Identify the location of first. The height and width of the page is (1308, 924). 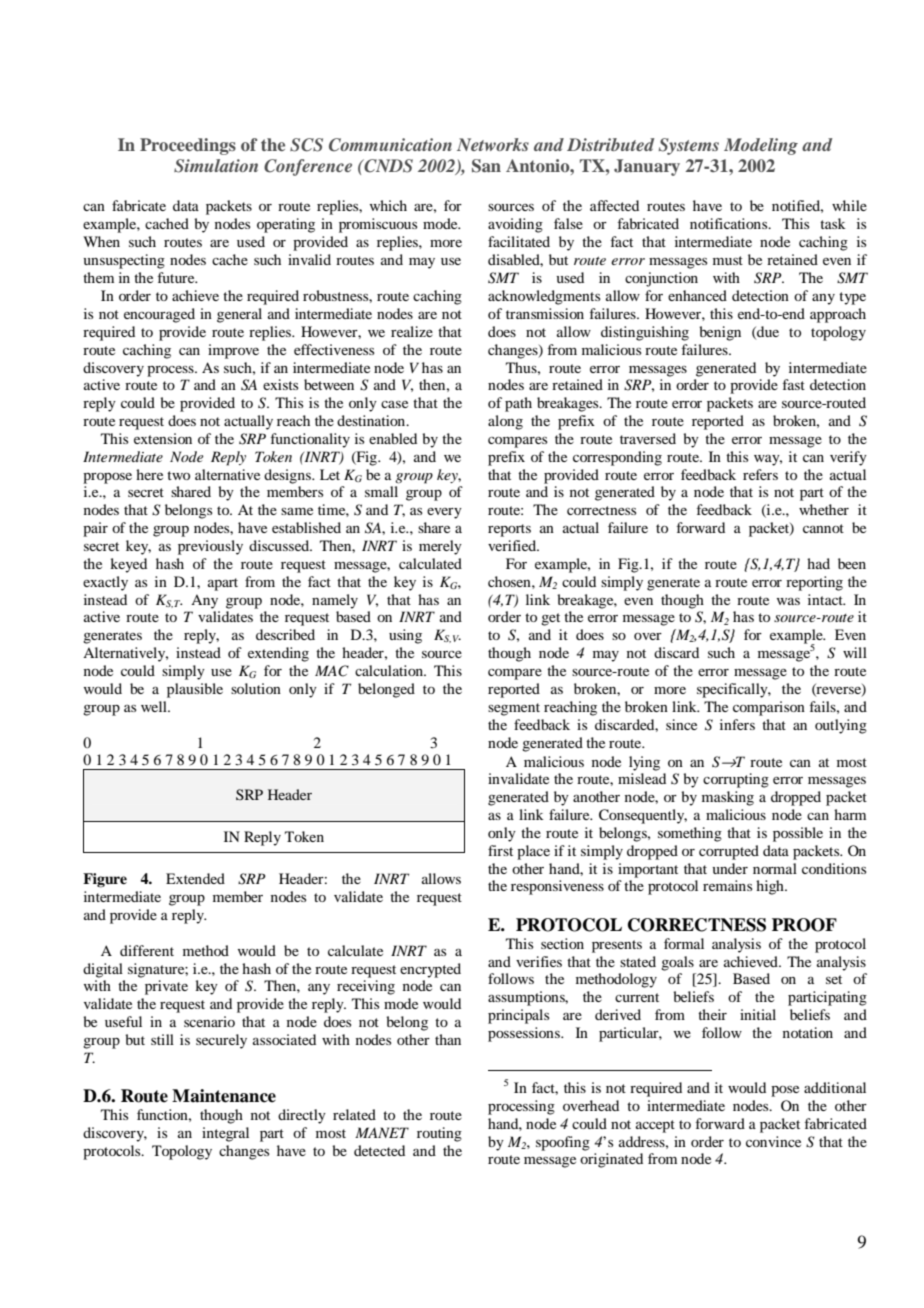
(500, 850).
